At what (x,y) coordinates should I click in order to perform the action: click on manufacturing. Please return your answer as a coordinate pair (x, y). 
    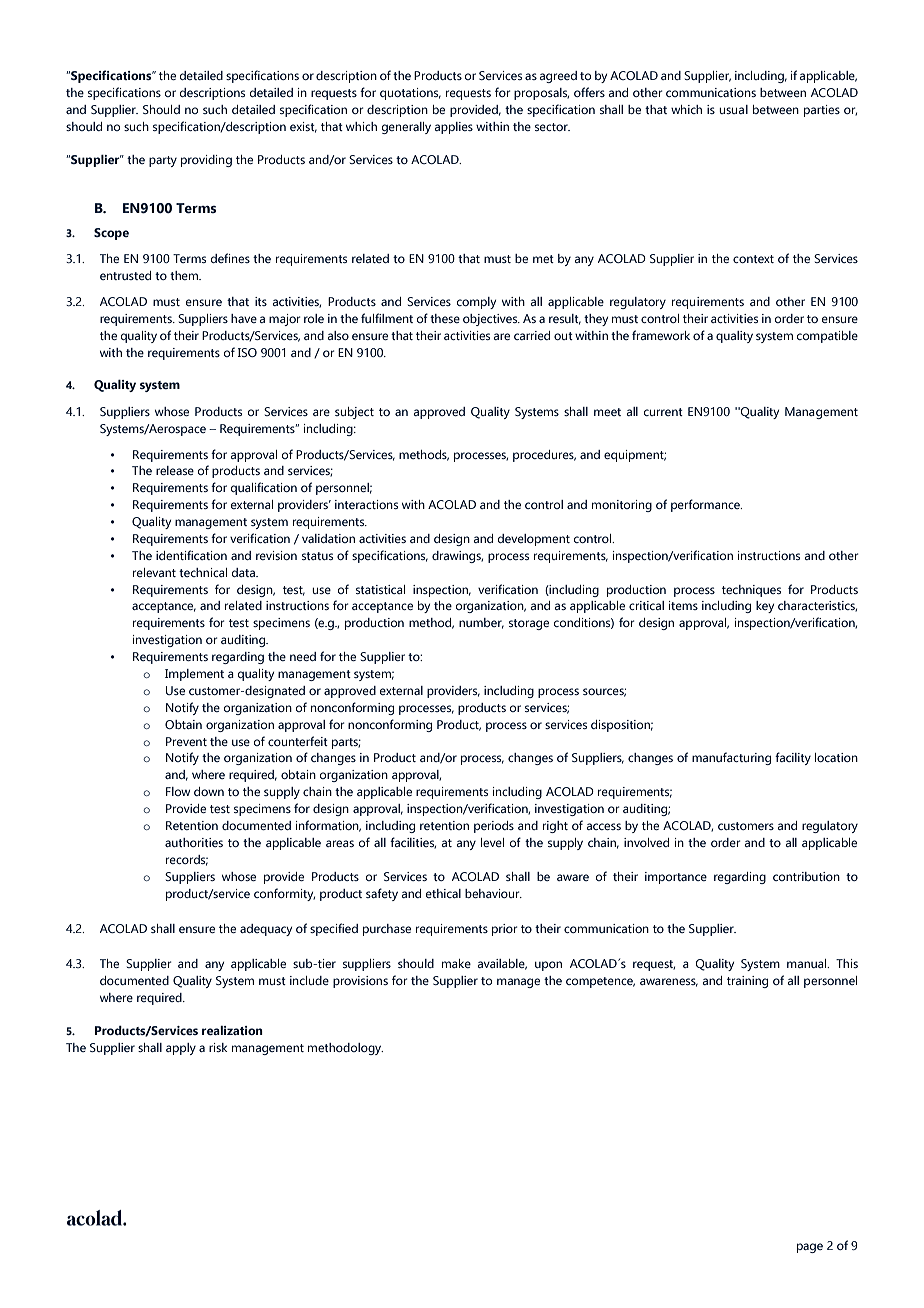
    Looking at the image, I should click on (731, 758).
